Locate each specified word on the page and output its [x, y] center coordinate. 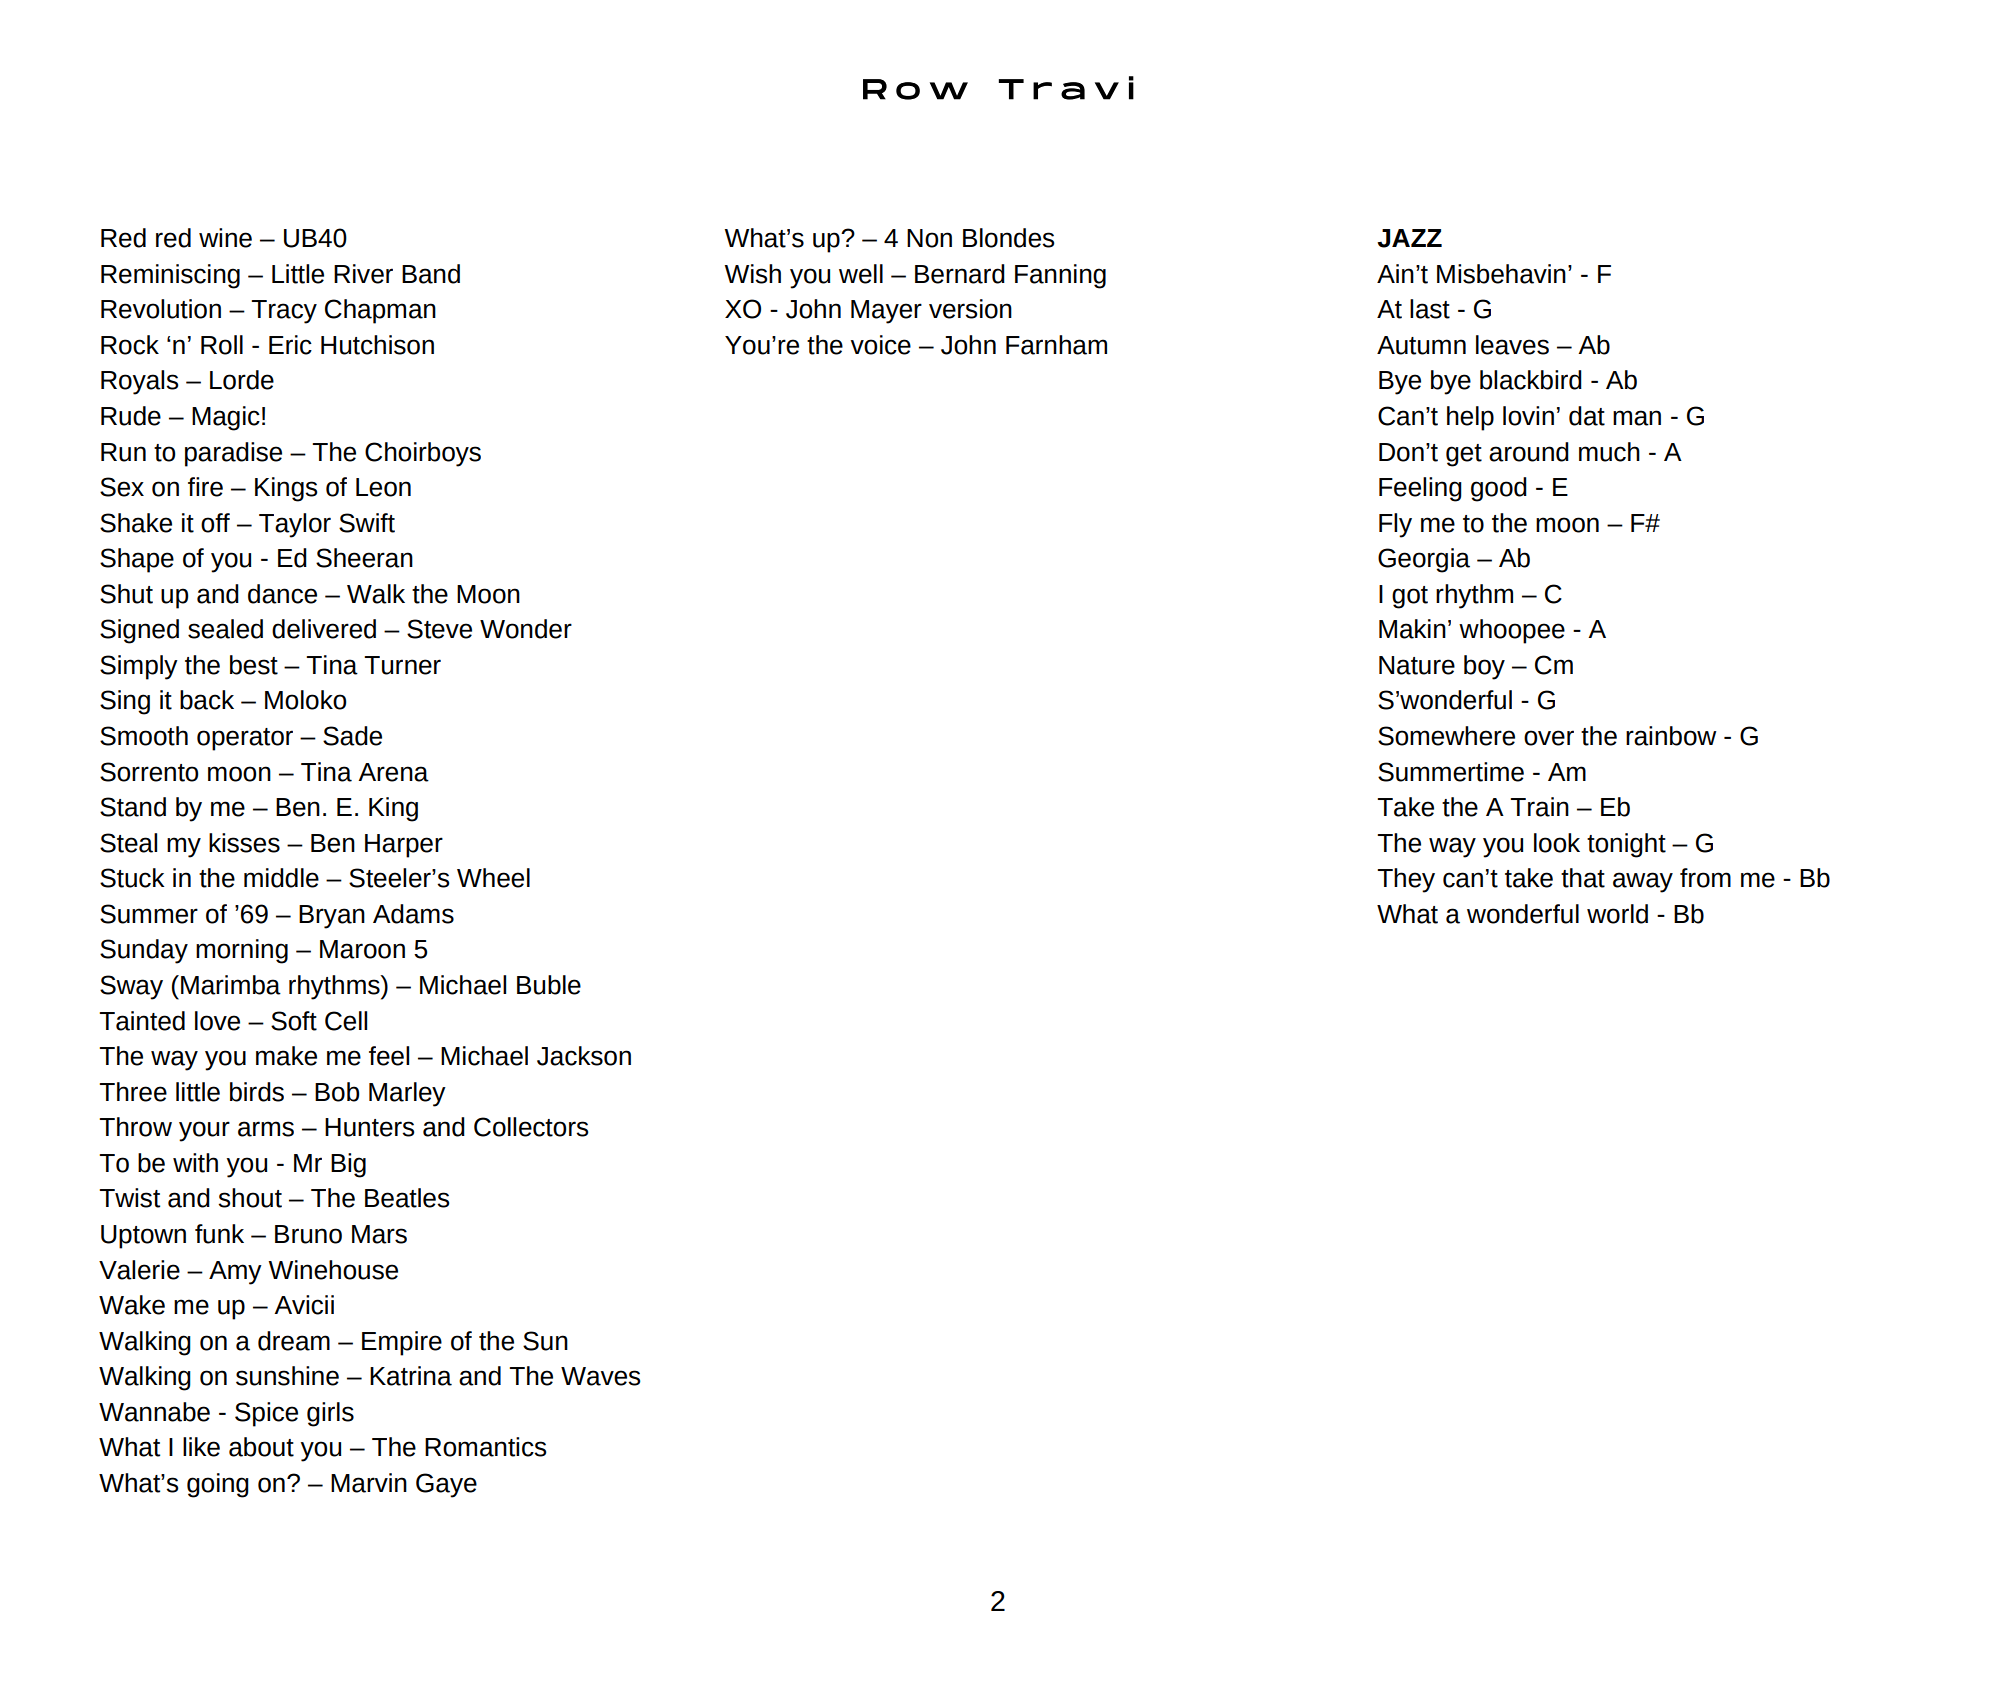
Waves [600, 1376]
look [1557, 843]
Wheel [493, 878]
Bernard [960, 274]
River [363, 274]
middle [281, 878]
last [1430, 309]
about [261, 1447]
